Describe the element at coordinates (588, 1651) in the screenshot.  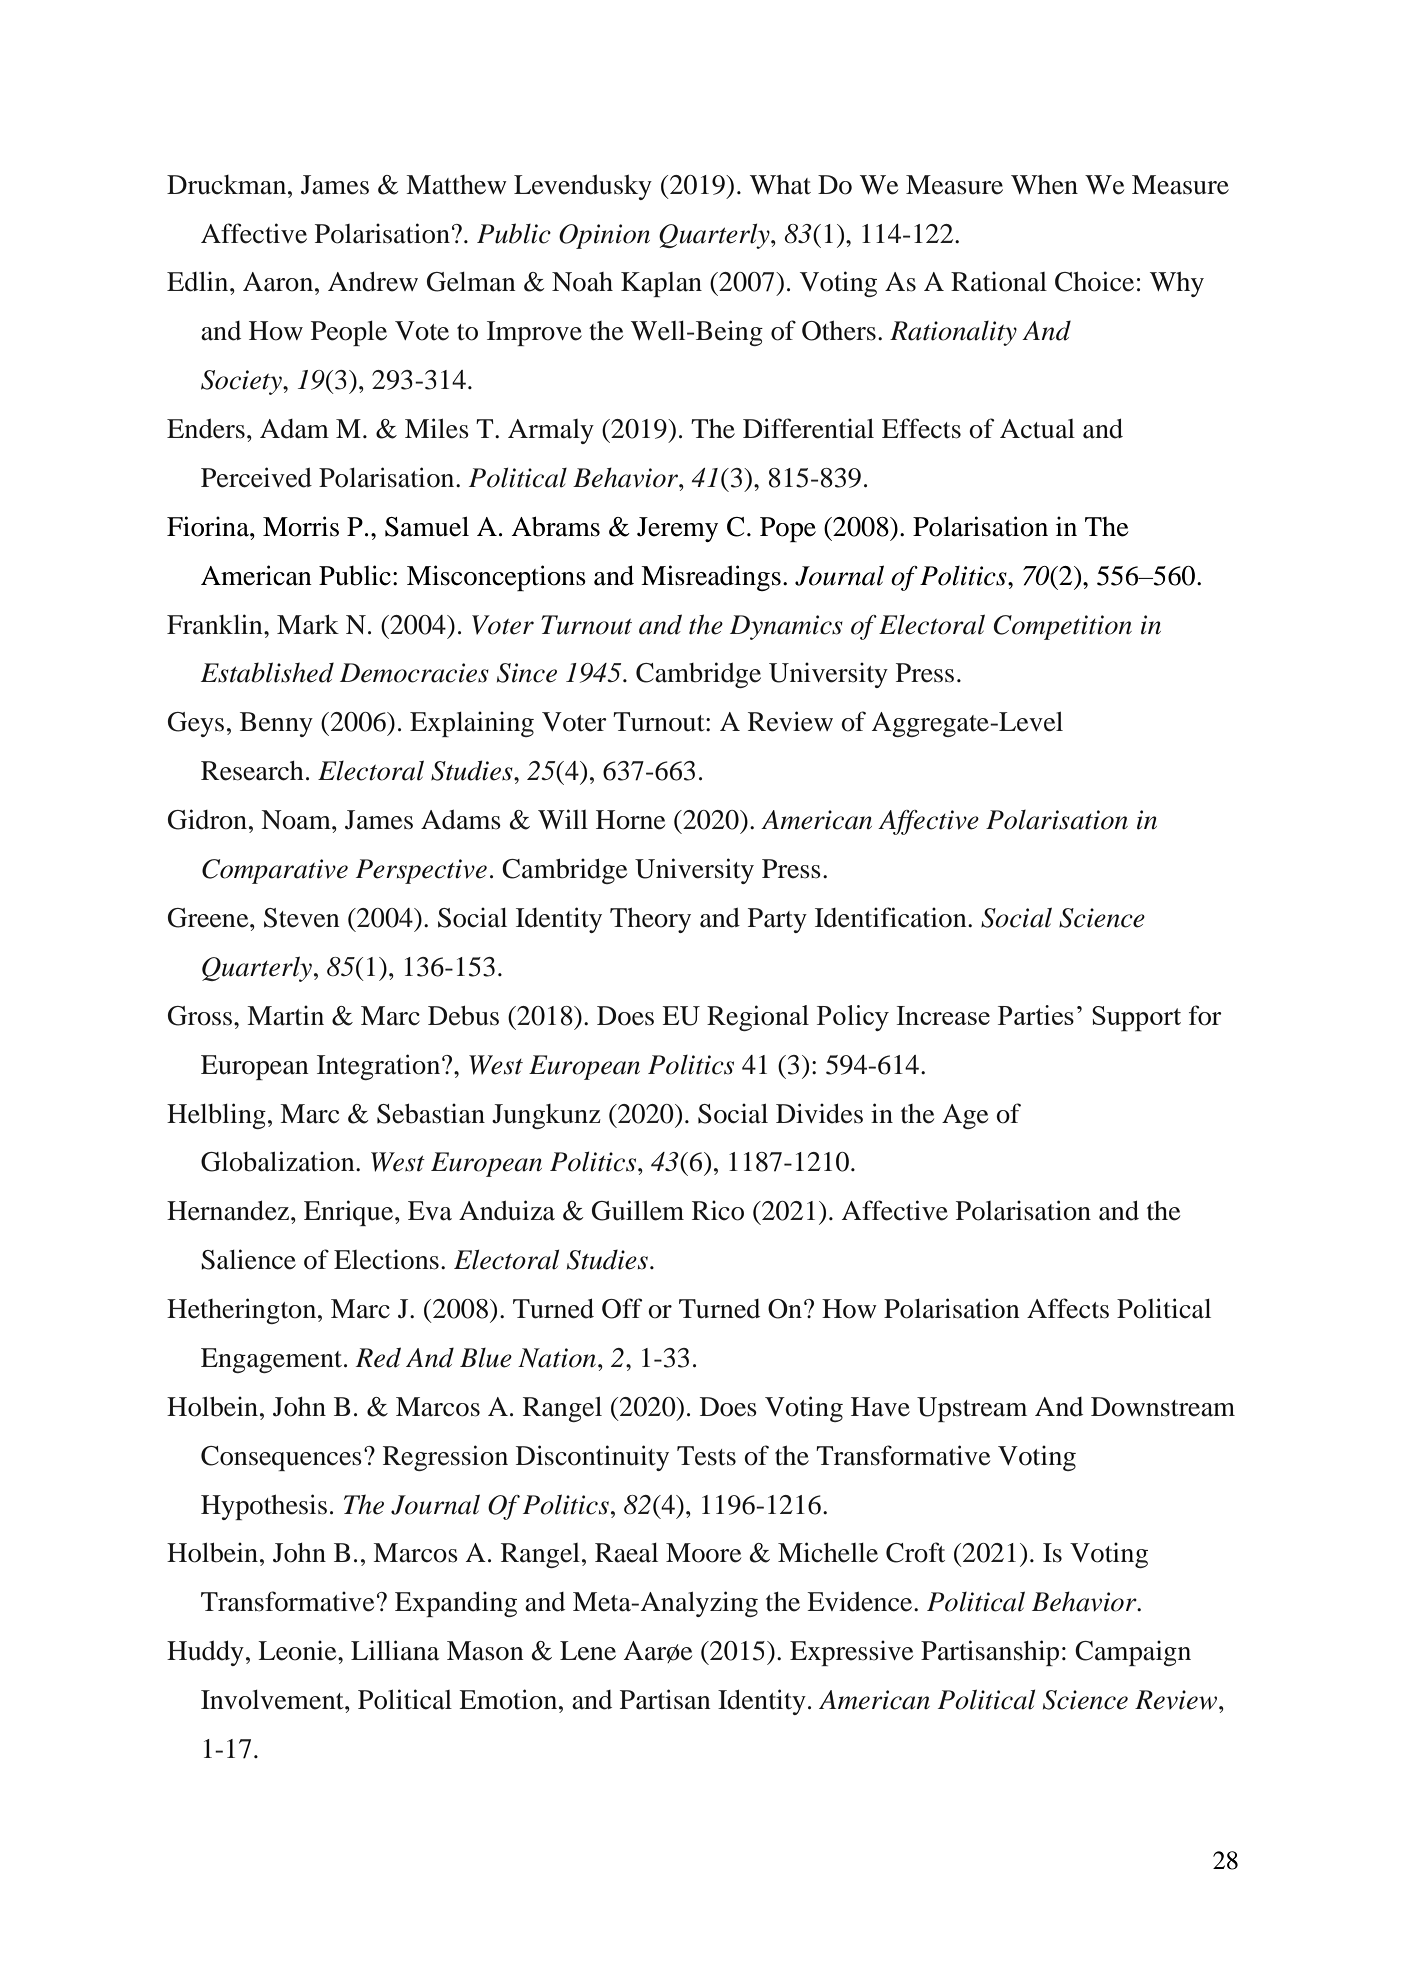
I see `Lene` at that location.
